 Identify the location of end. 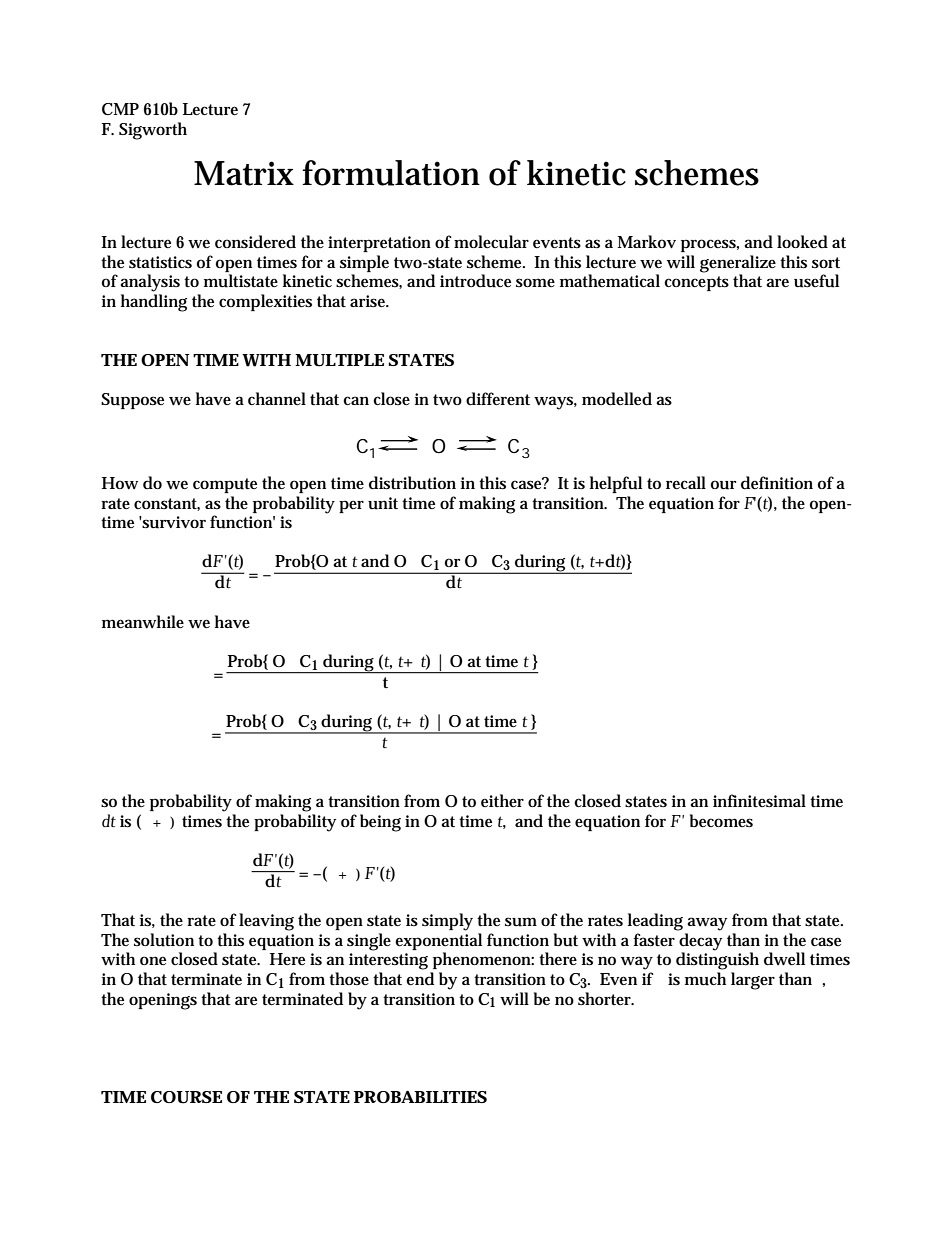
(420, 979).
